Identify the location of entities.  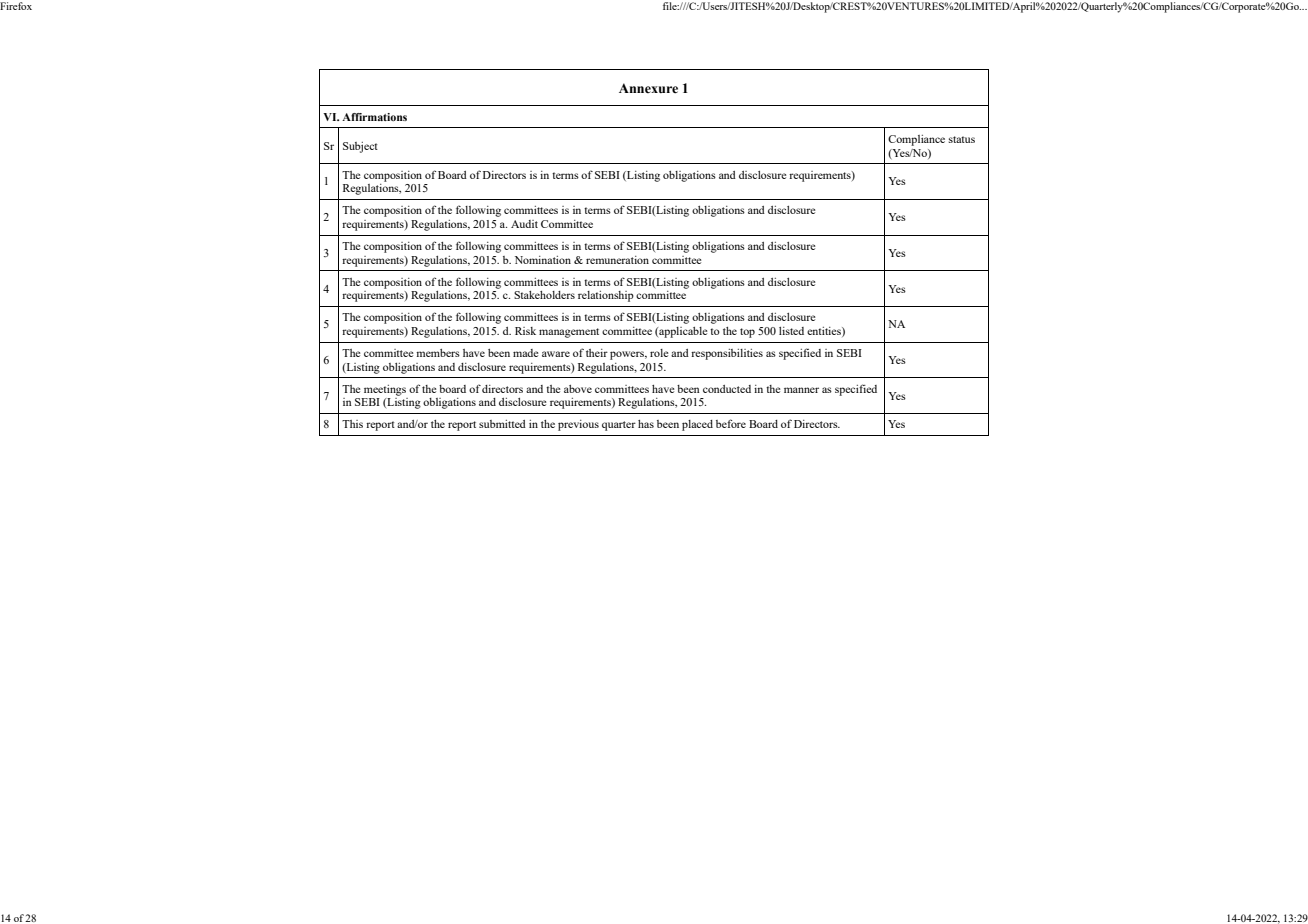
(825, 332).
